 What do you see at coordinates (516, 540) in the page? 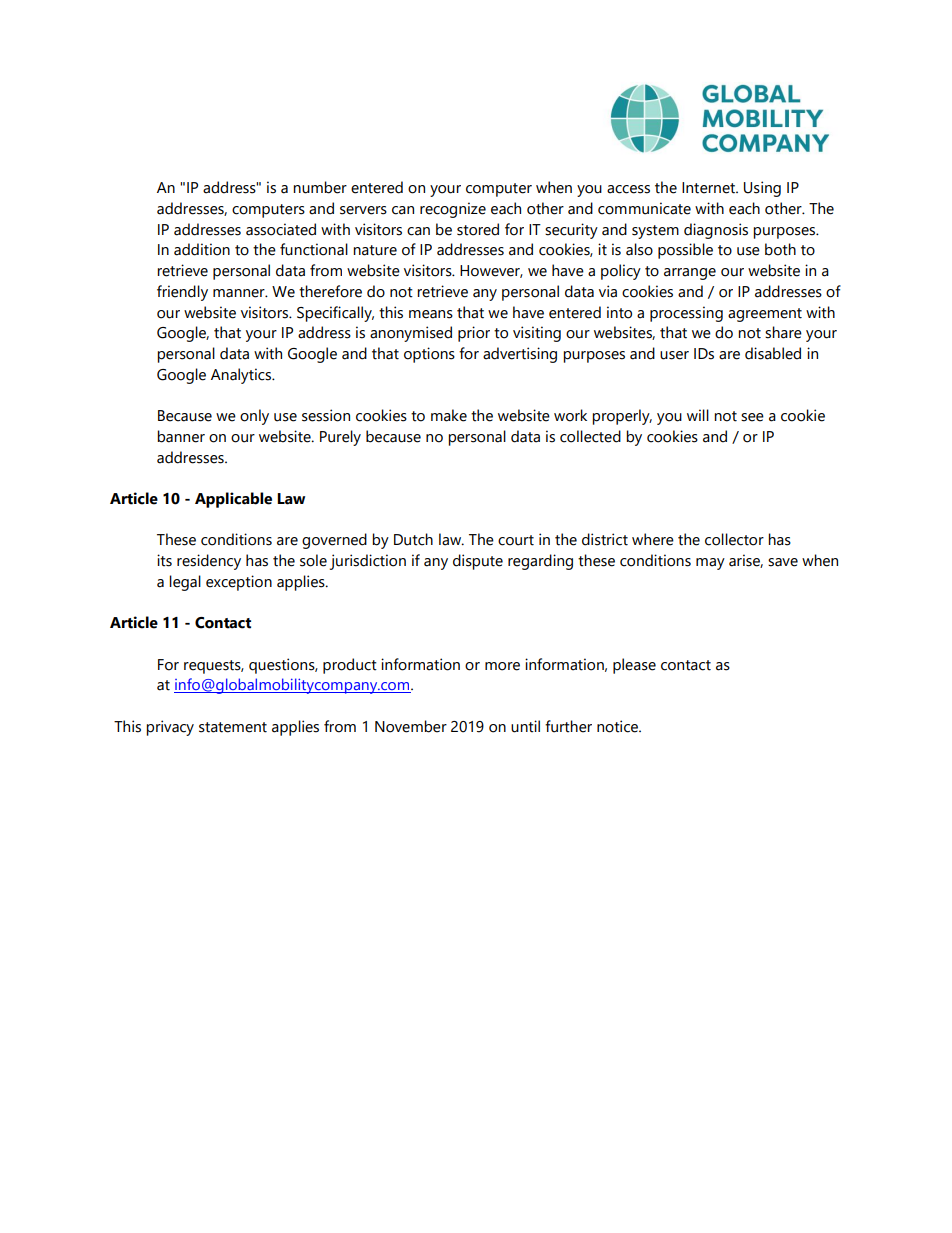
I see `court` at bounding box center [516, 540].
